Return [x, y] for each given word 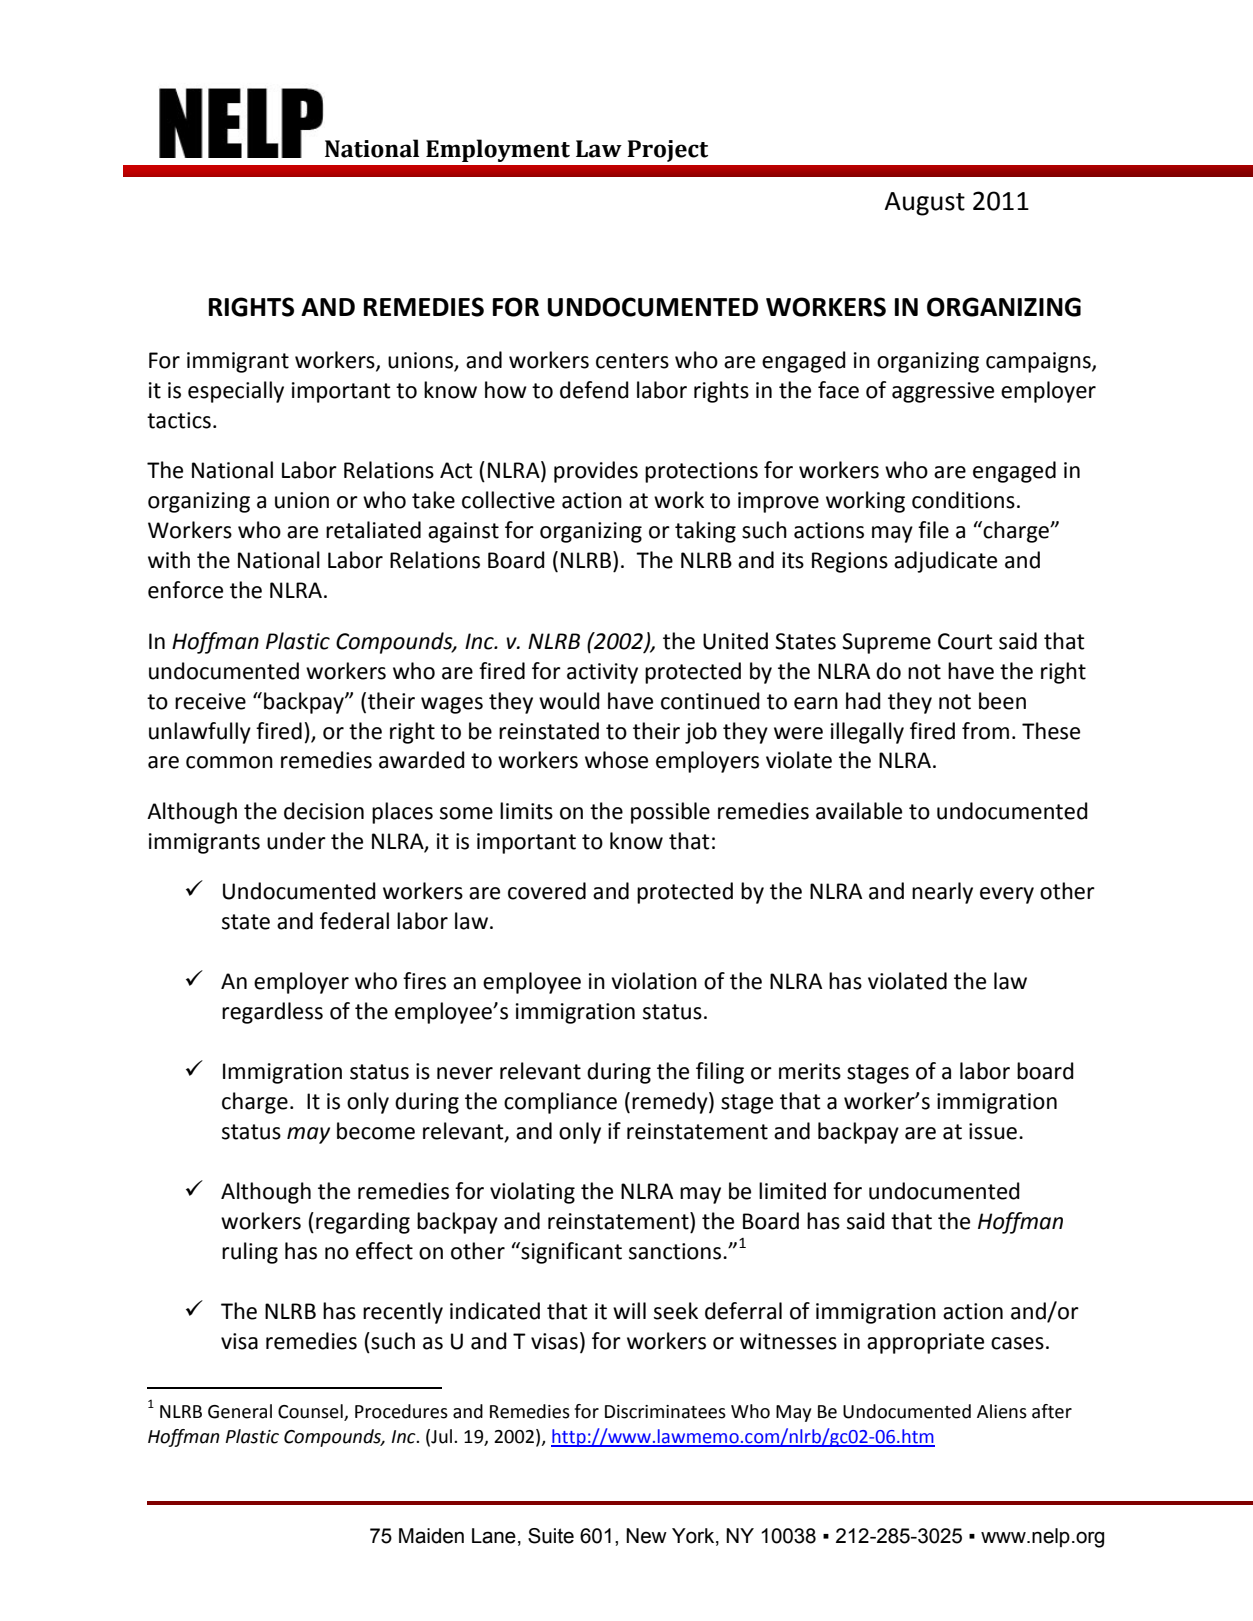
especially [236, 392]
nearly [942, 893]
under [296, 841]
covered [547, 891]
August [924, 204]
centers [632, 361]
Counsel [311, 1412]
